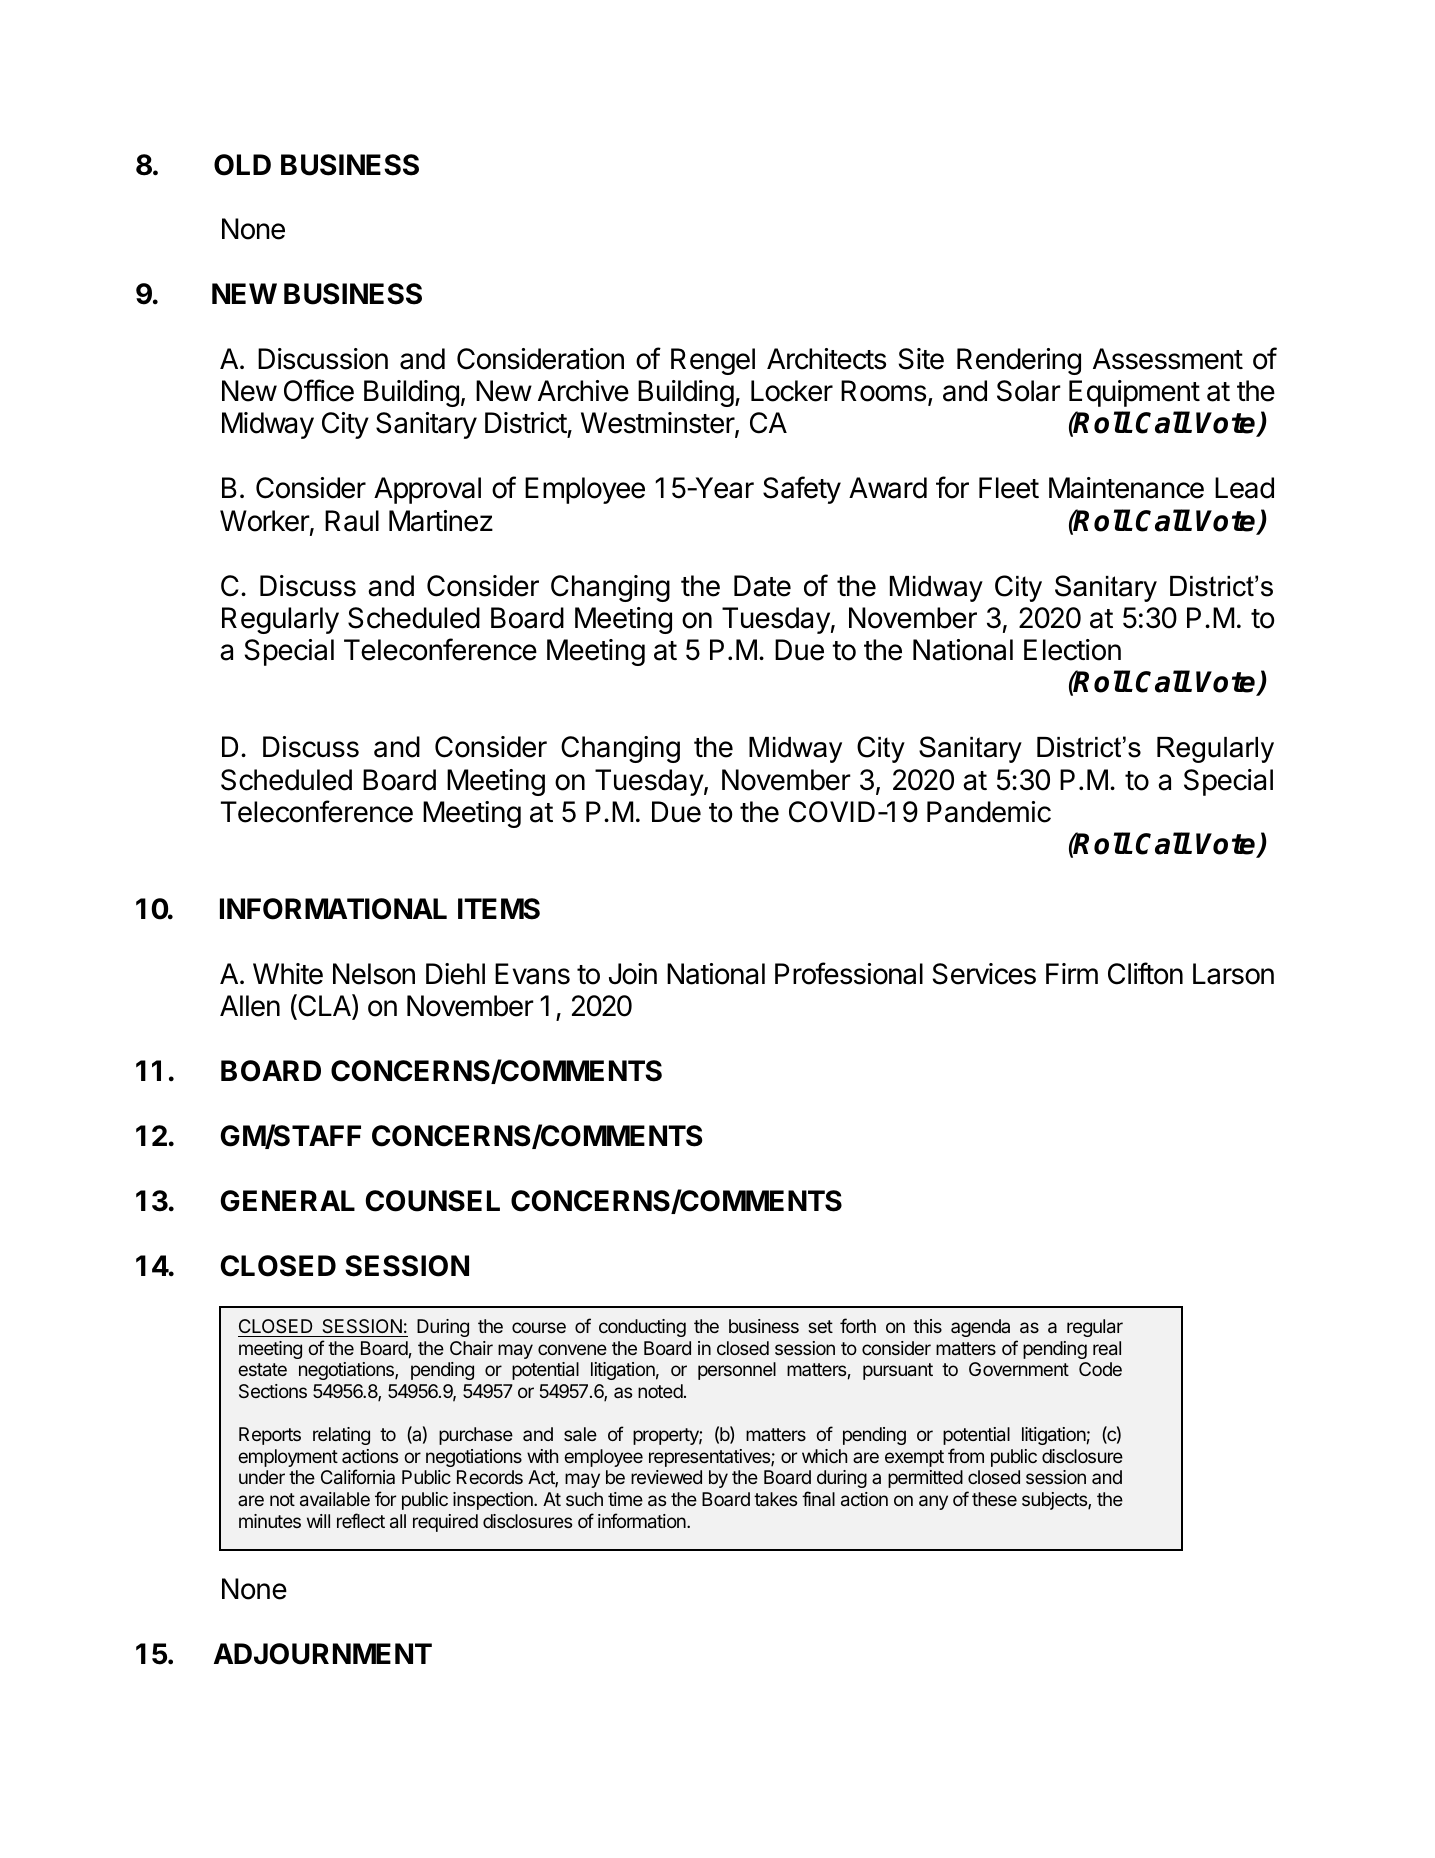 Image resolution: width=1435 pixels, height=1858 pixels. What do you see at coordinates (242, 165) in the screenshot?
I see `OLD` at bounding box center [242, 165].
